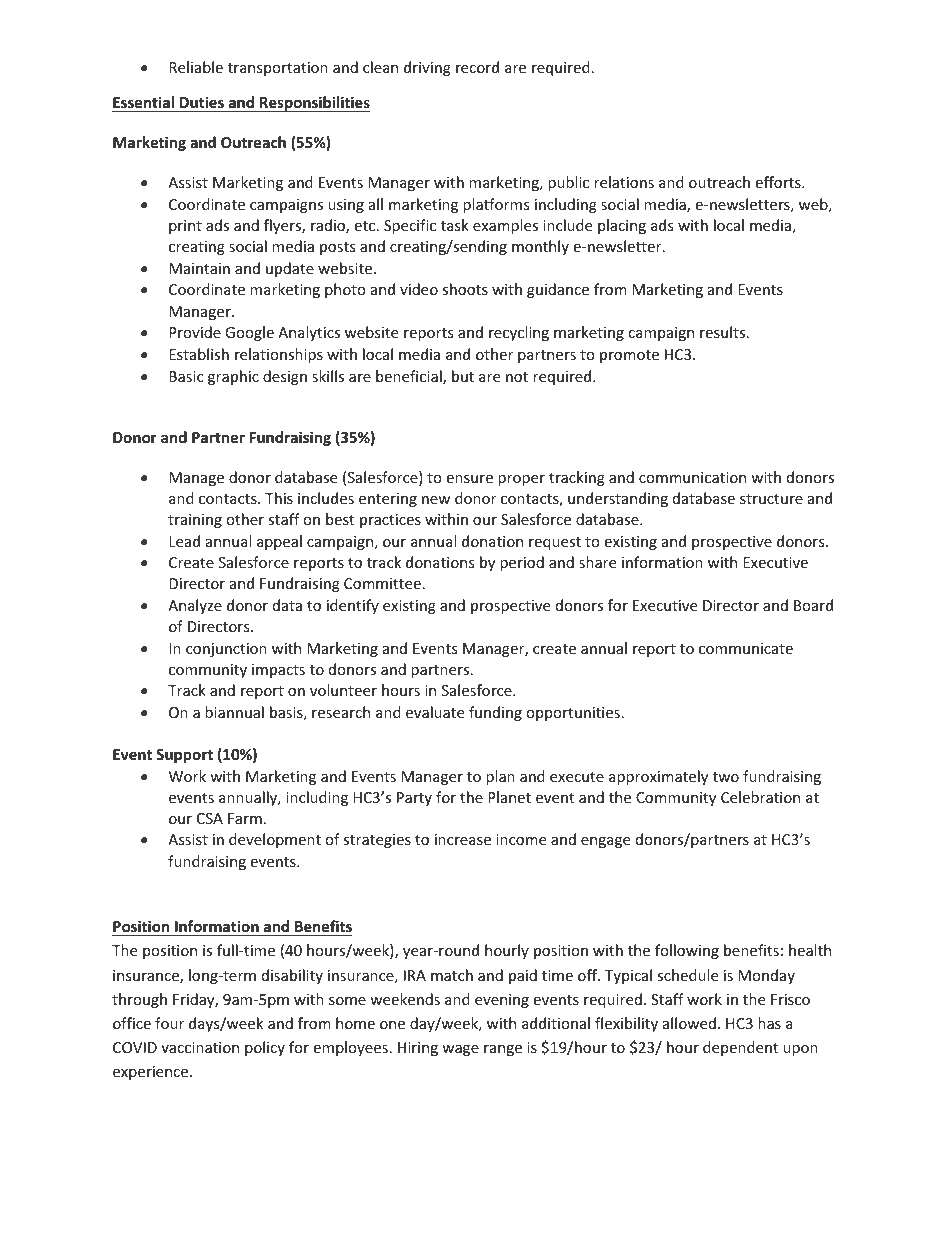 The height and width of the image is (1233, 952). I want to click on CSA, so click(210, 818).
